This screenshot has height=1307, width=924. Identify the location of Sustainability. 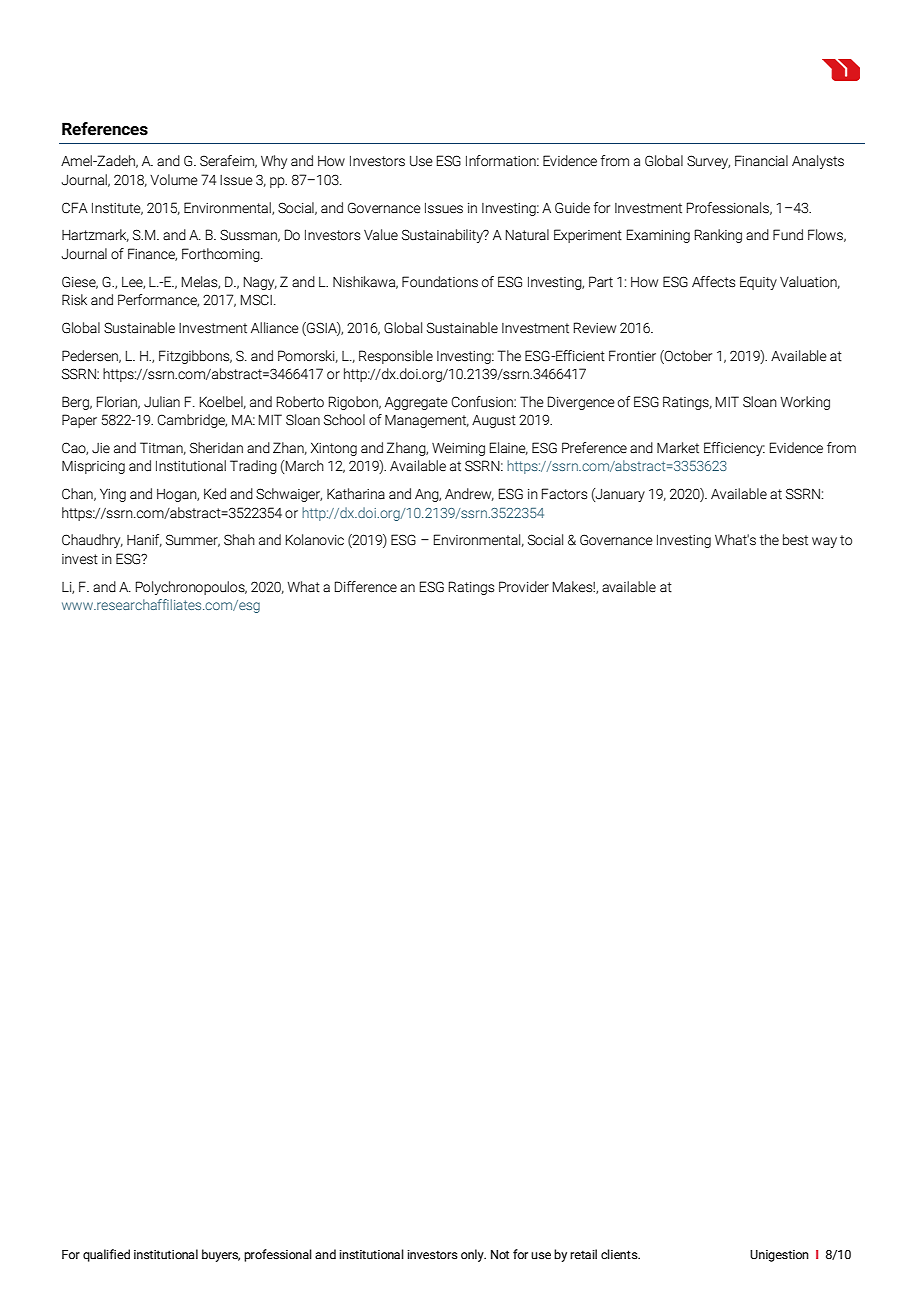
(443, 236).
